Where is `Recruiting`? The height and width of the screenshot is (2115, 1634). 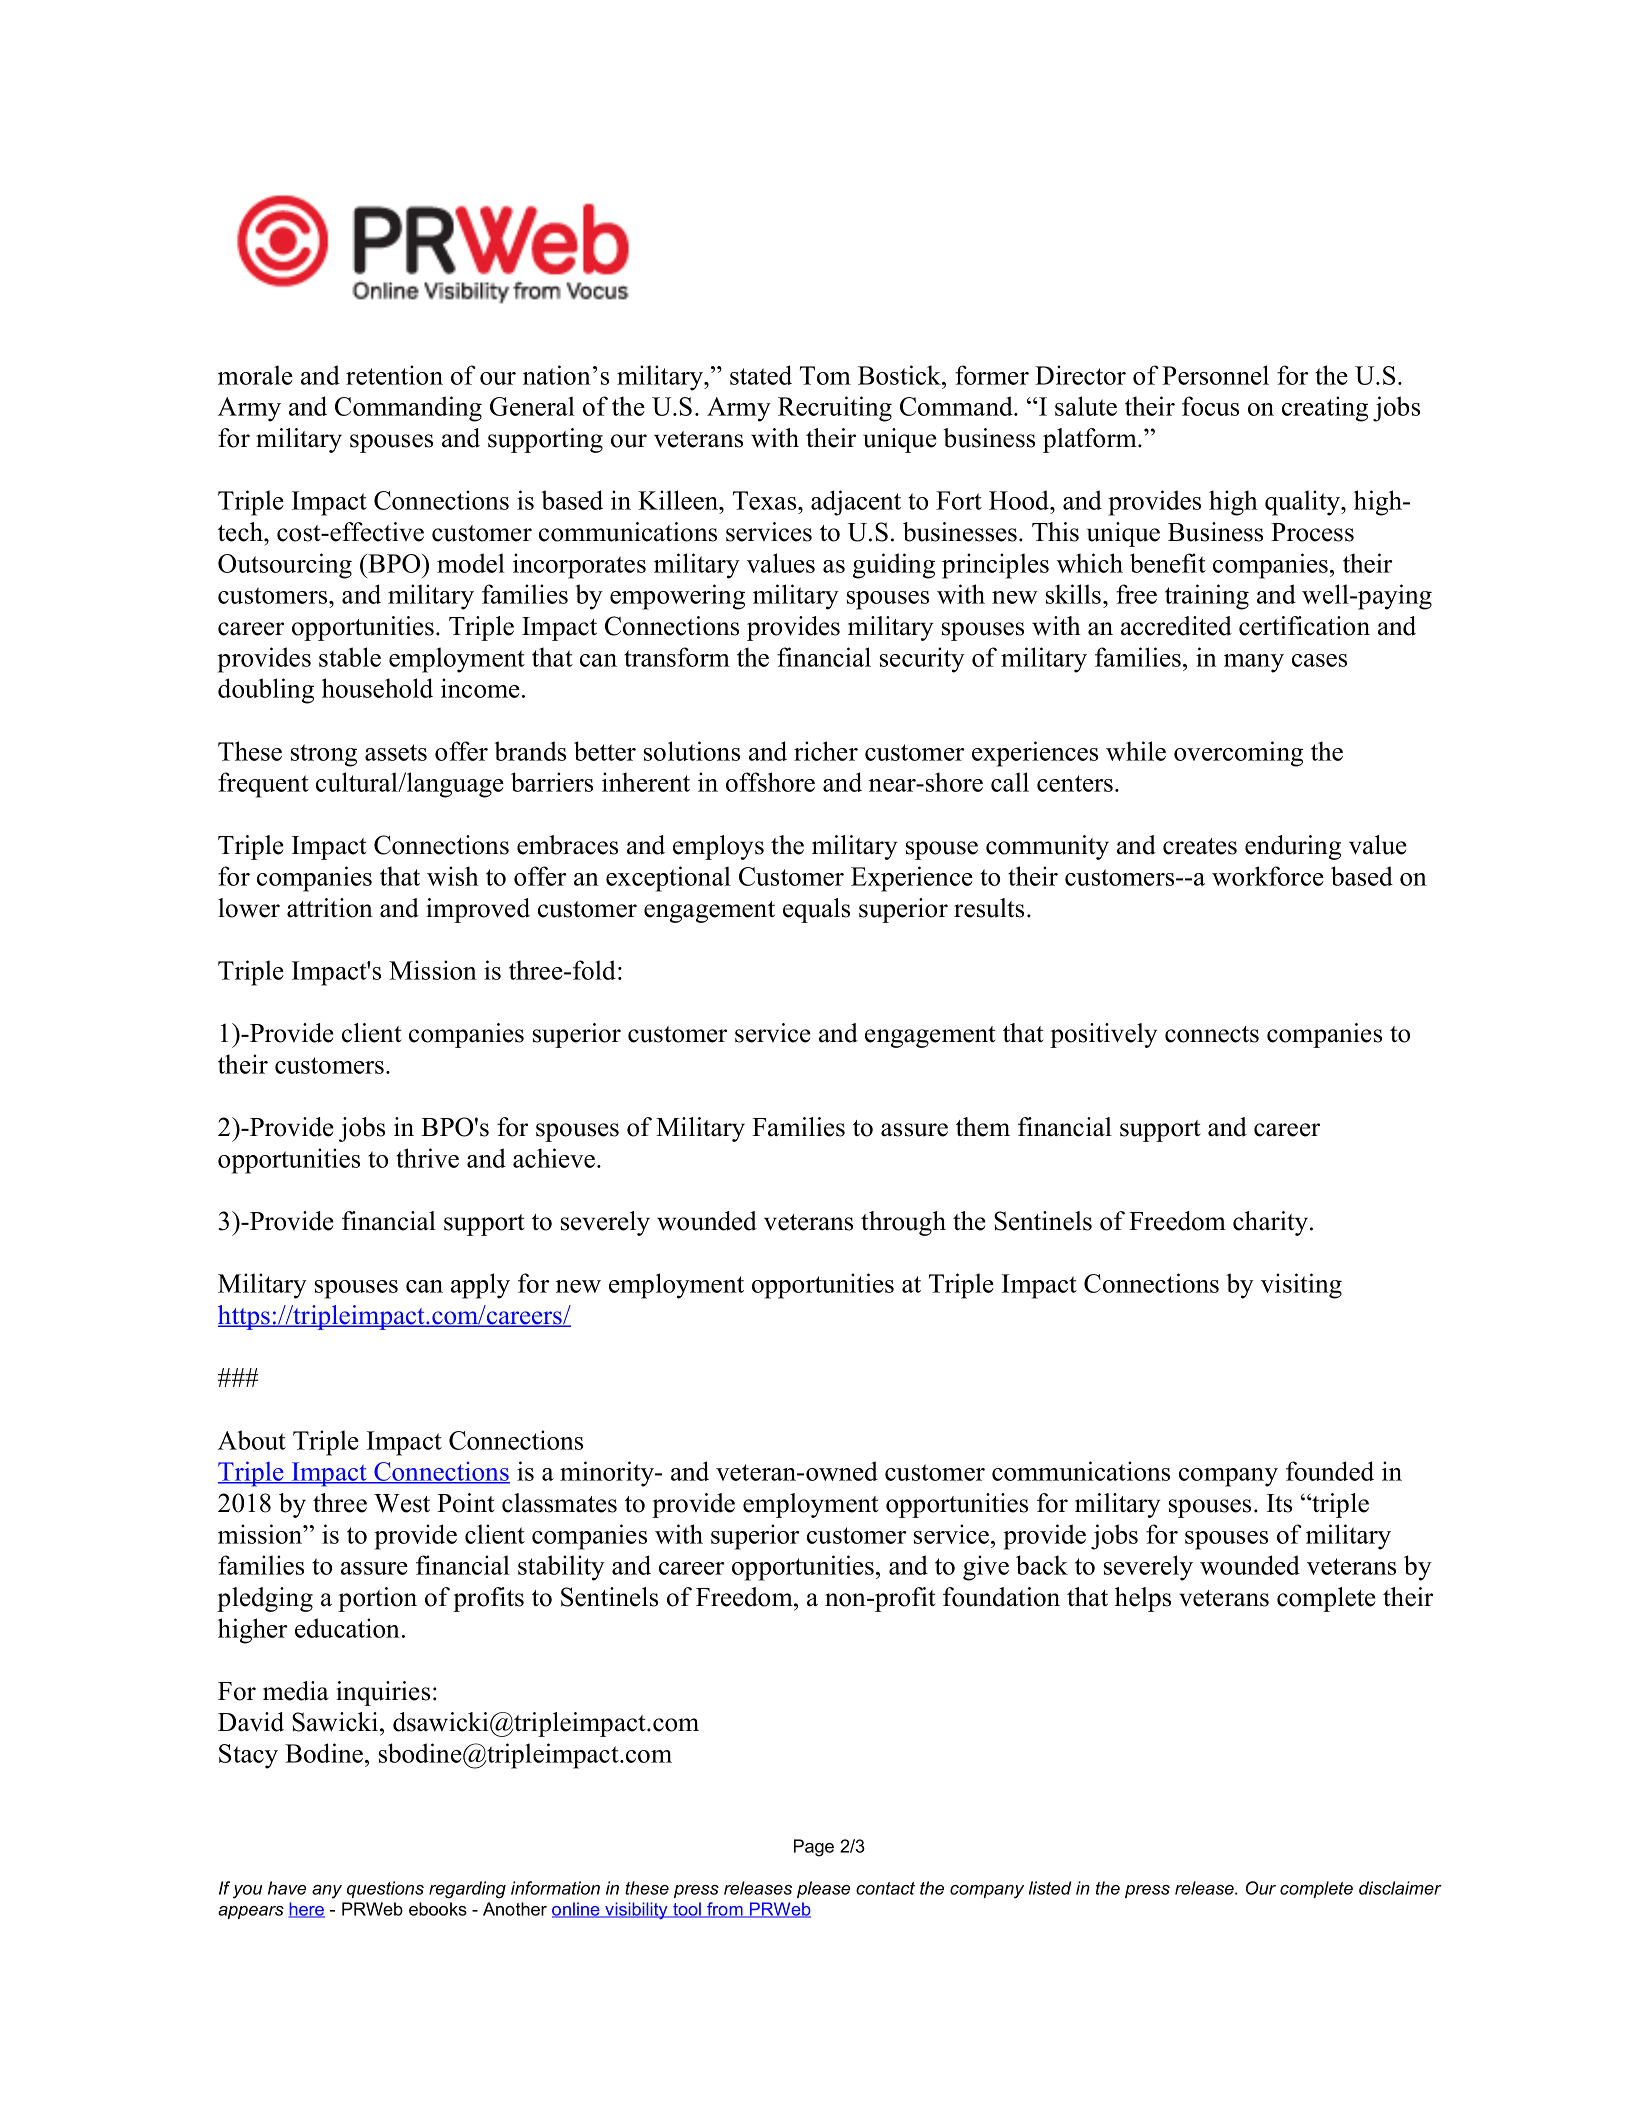 Recruiting is located at coordinates (835, 409).
